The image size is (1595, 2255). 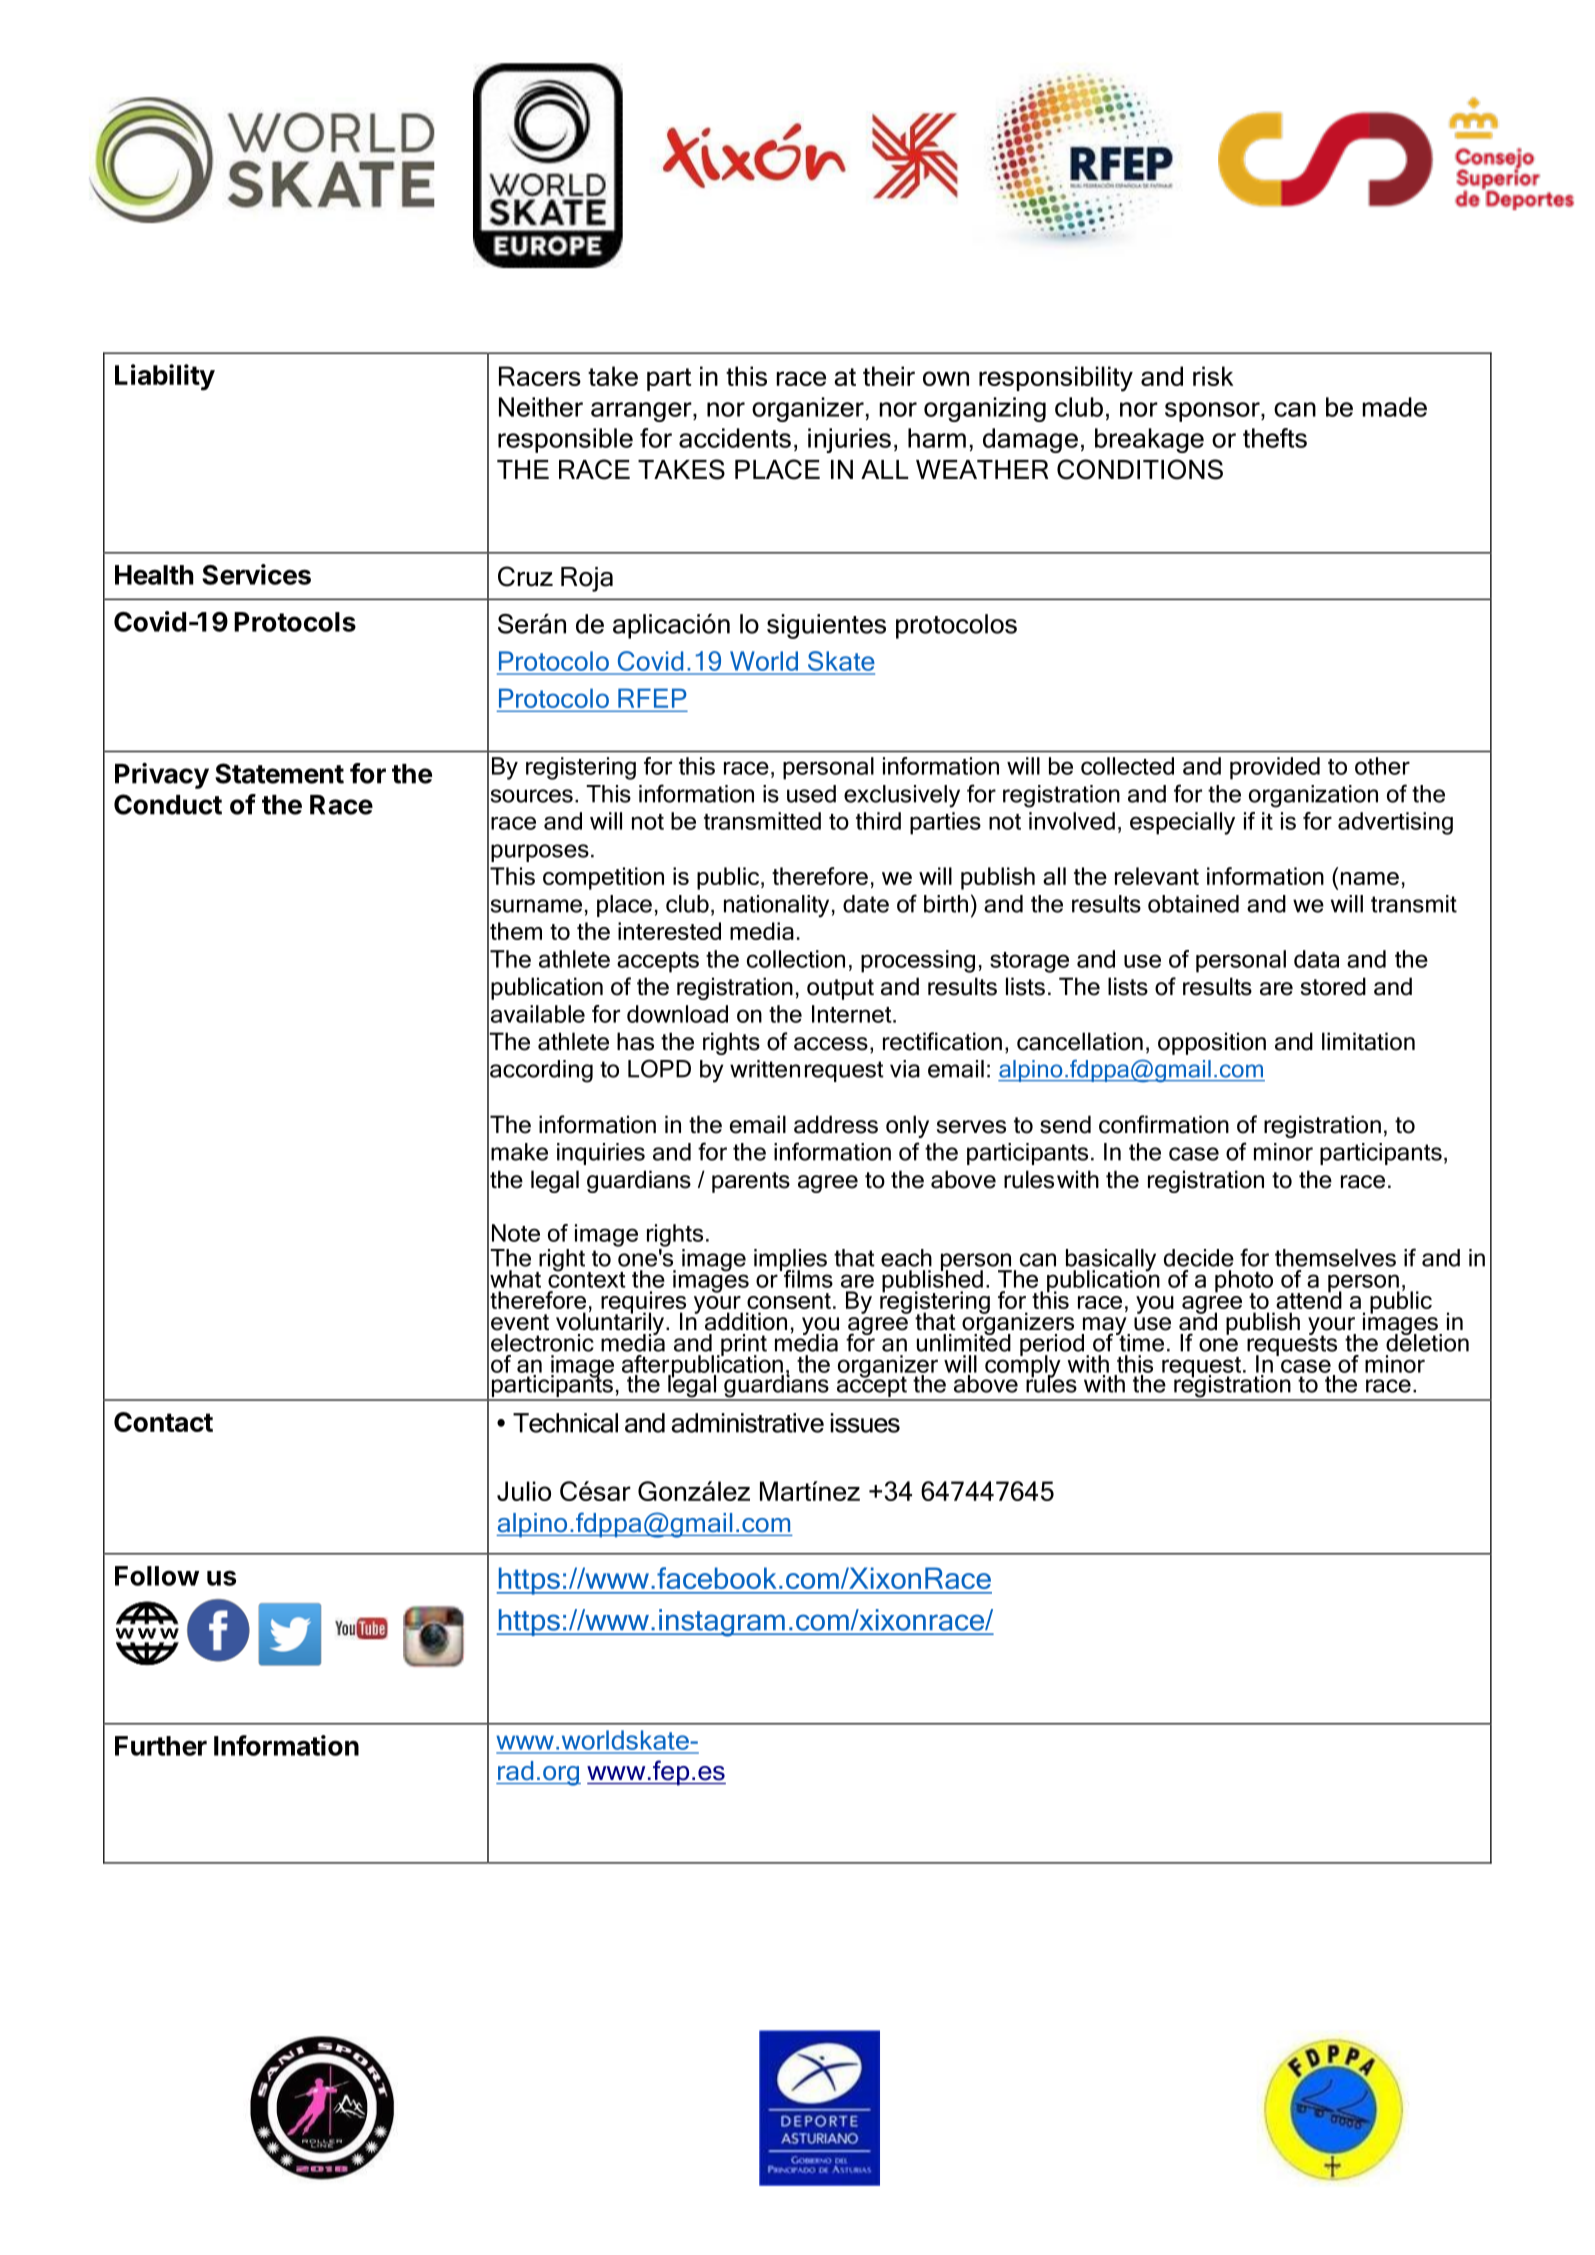 I want to click on Protocols, so click(x=295, y=622).
